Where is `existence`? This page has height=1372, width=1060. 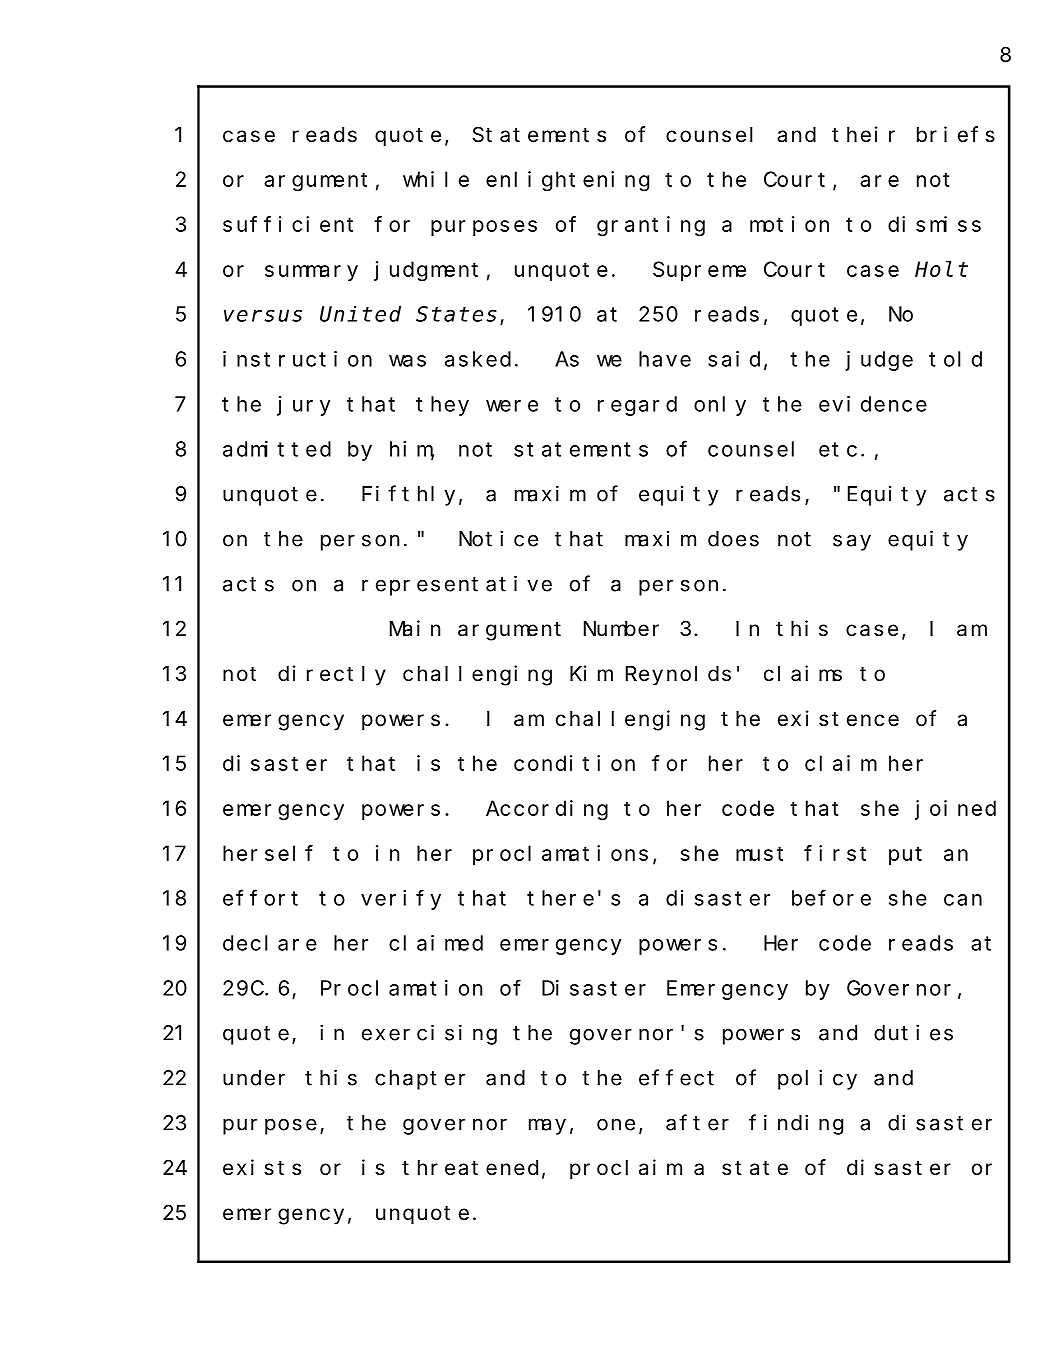 existence is located at coordinates (838, 718).
